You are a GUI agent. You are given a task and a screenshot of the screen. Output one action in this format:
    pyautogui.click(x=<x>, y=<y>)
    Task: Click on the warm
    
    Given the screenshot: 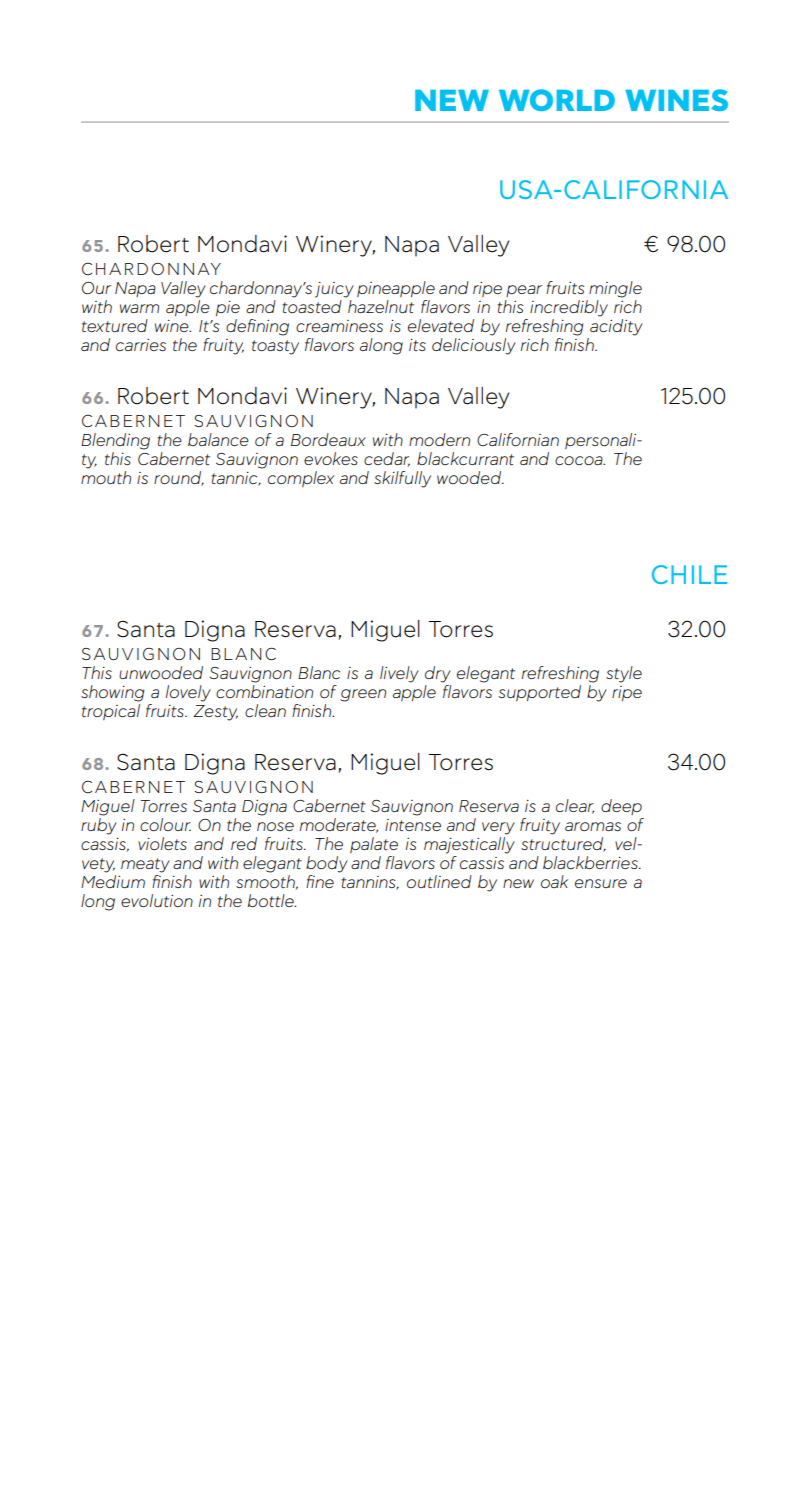 What is the action you would take?
    pyautogui.click(x=139, y=308)
